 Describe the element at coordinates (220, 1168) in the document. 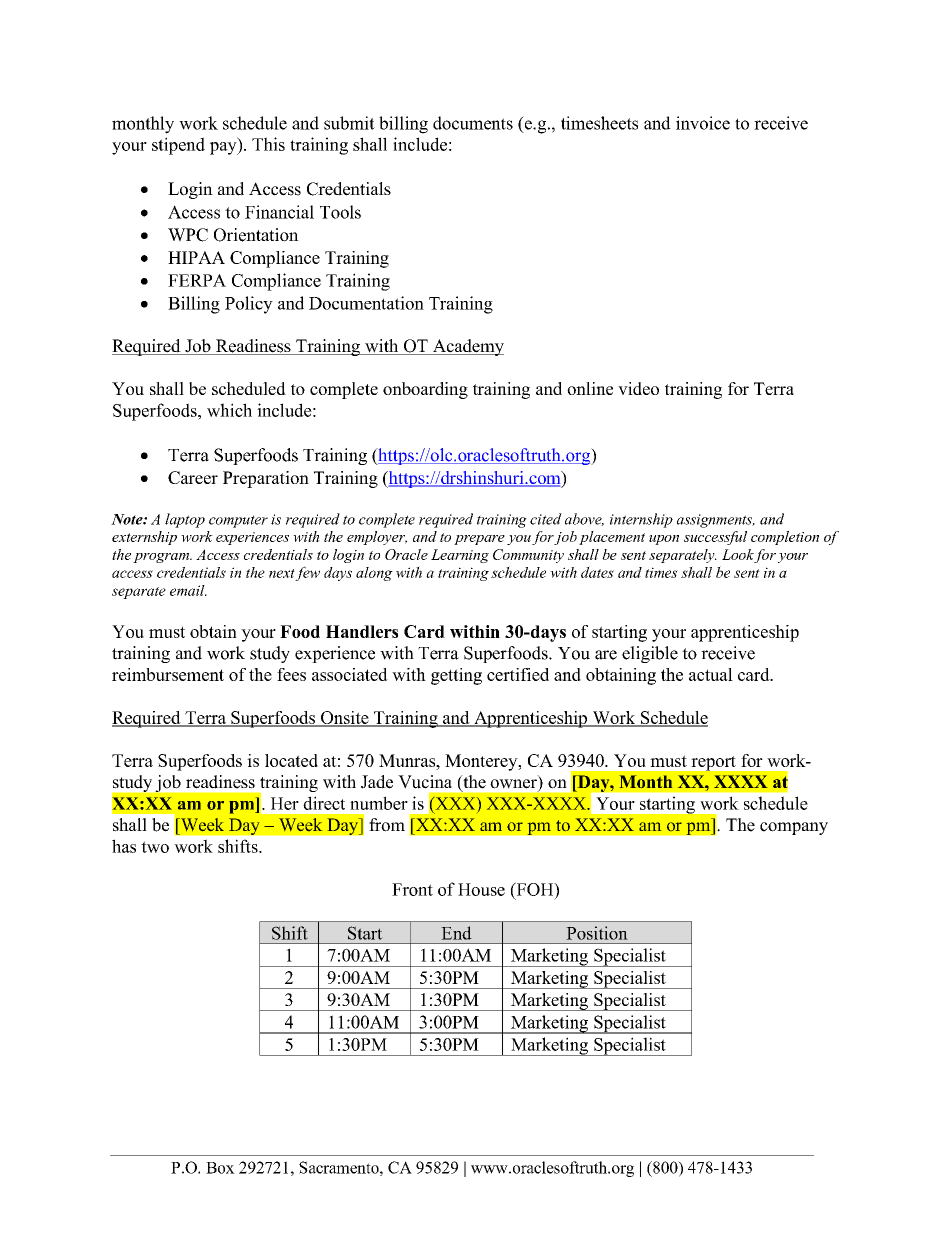

I see `Box` at that location.
